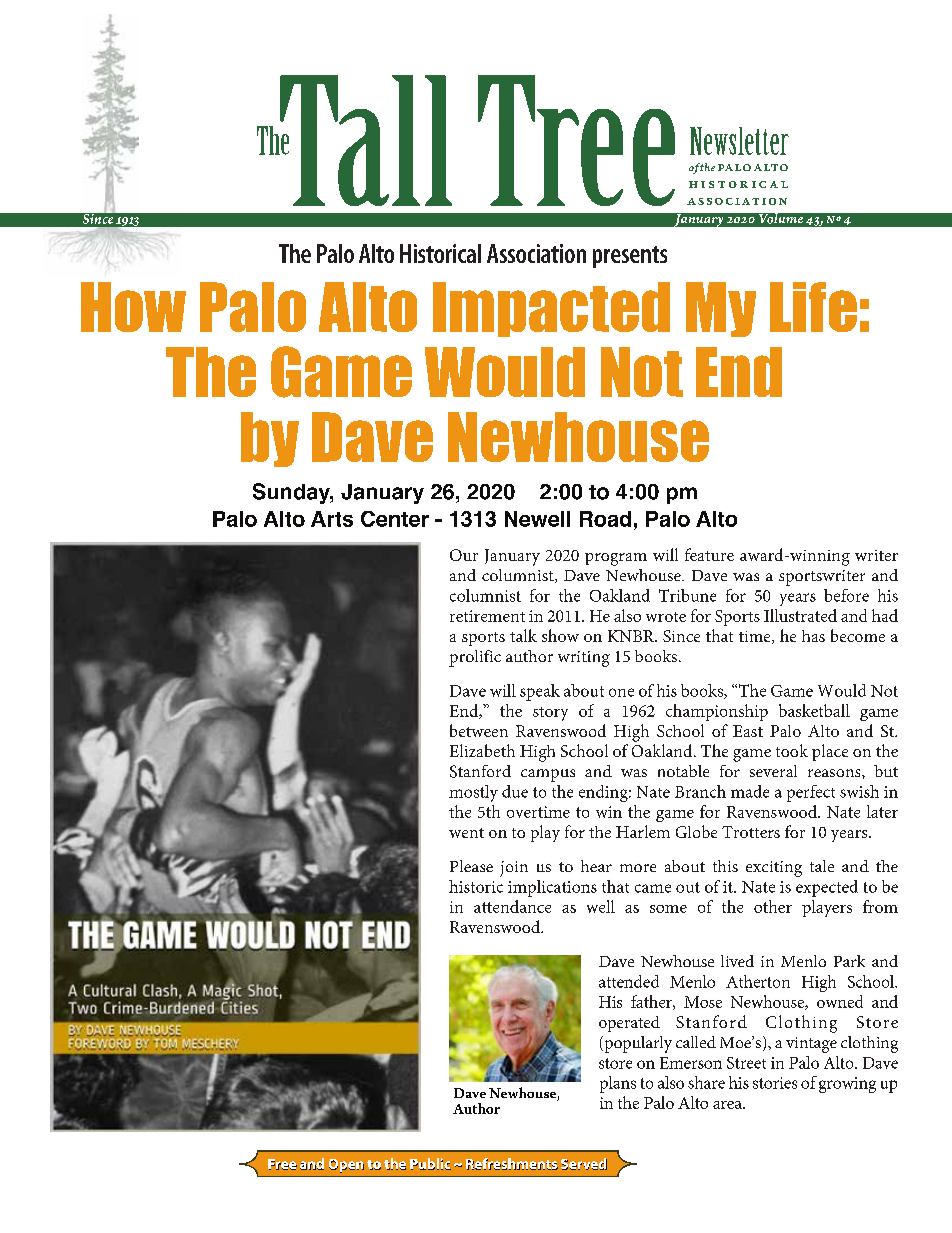  Describe the element at coordinates (739, 141) in the screenshot. I see `Newsletter` at that location.
